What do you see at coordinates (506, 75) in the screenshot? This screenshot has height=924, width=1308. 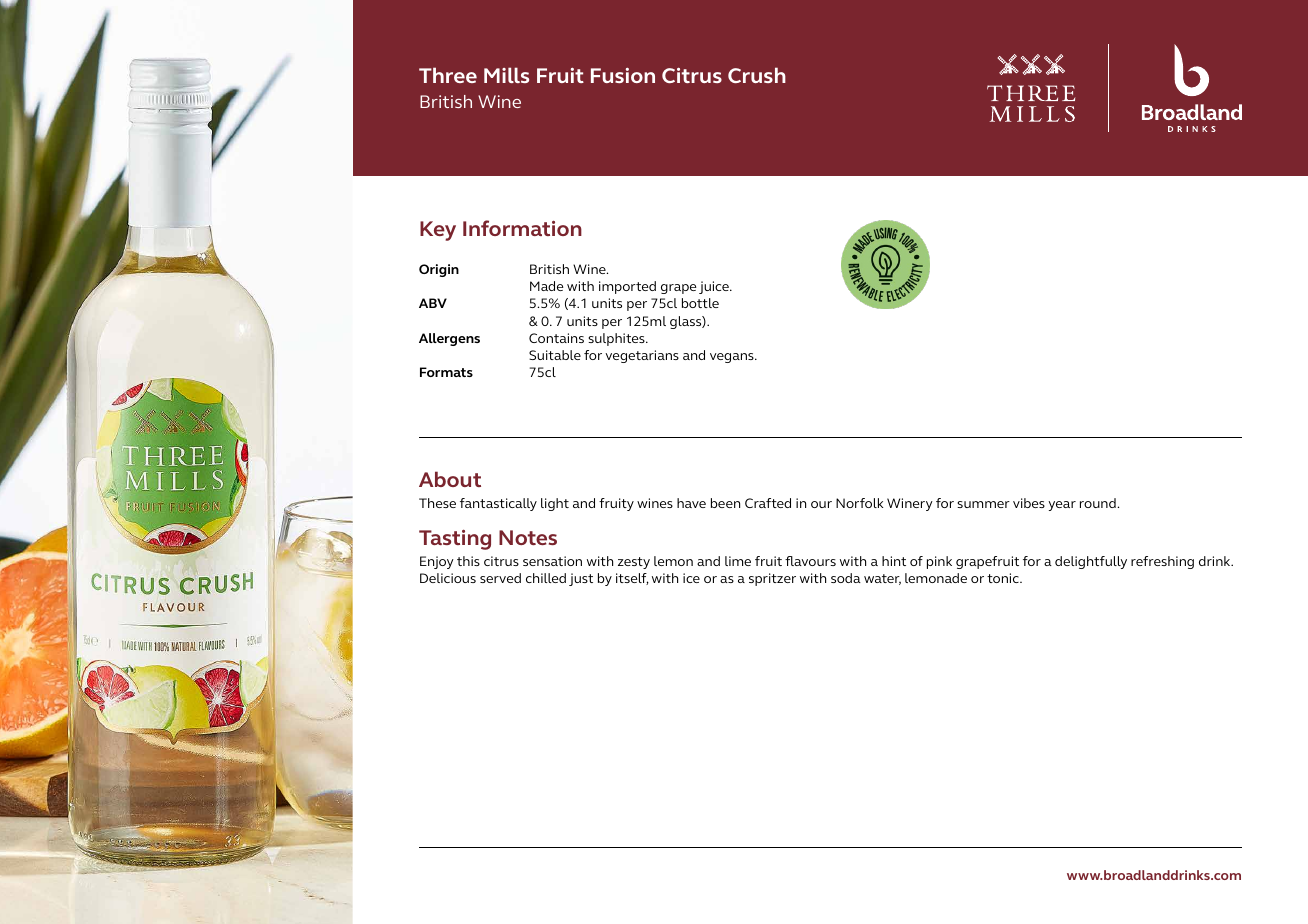 I see `Mills` at bounding box center [506, 75].
